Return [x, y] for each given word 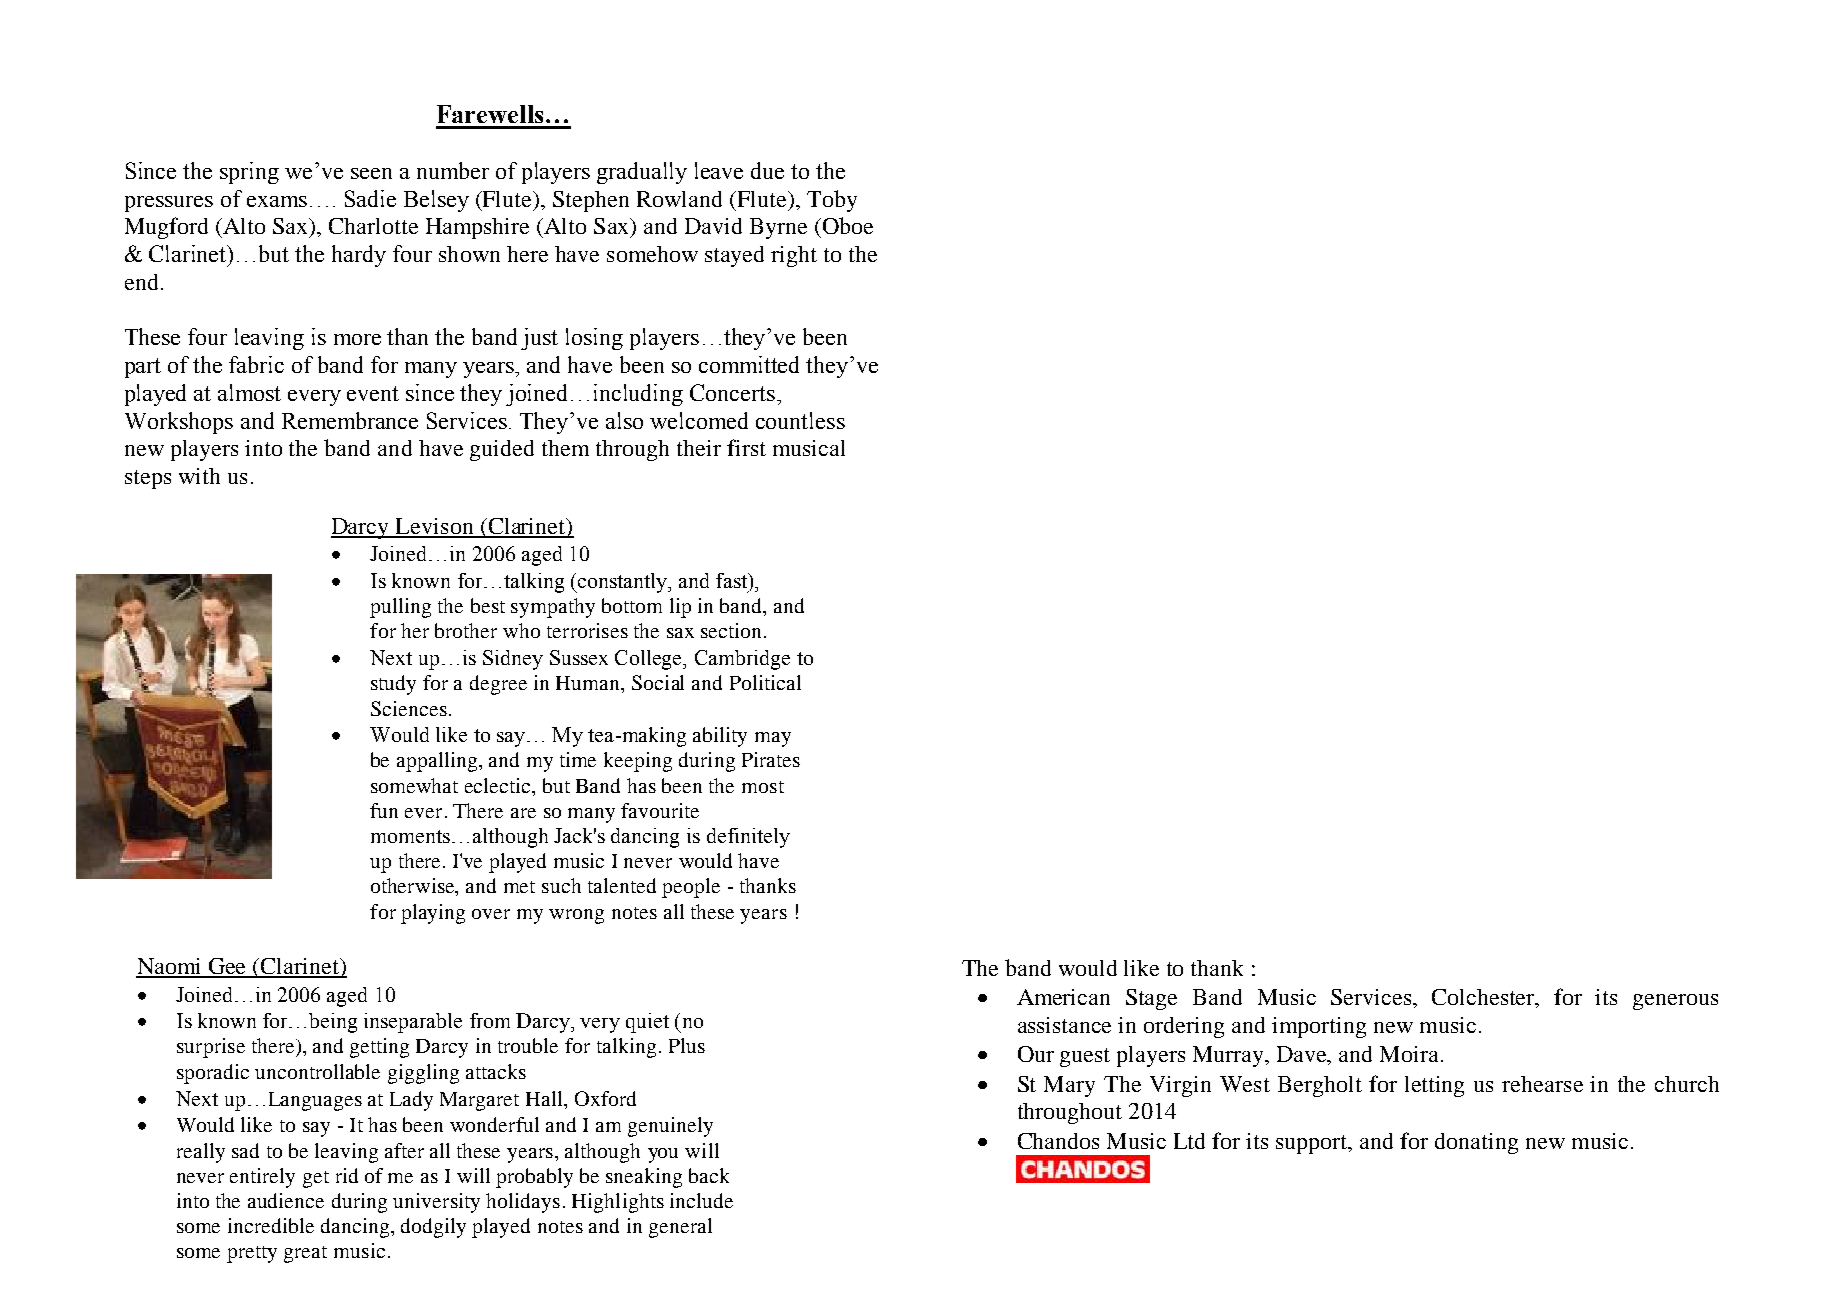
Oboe [848, 225]
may [773, 739]
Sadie [370, 198]
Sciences [409, 708]
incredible [271, 1225]
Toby [832, 201]
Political [765, 682]
